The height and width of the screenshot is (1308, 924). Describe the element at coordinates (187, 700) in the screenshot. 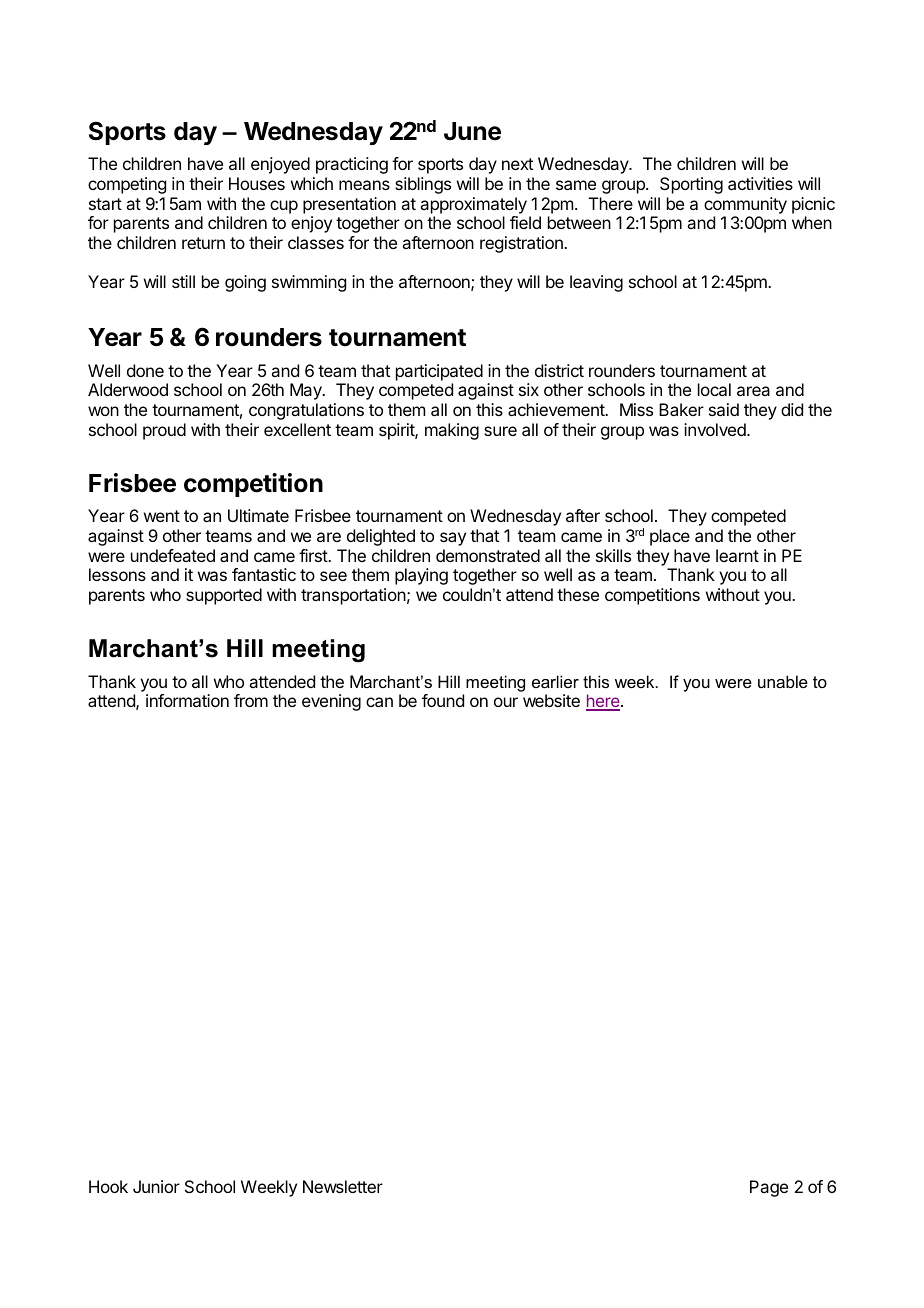

I see `information` at that location.
